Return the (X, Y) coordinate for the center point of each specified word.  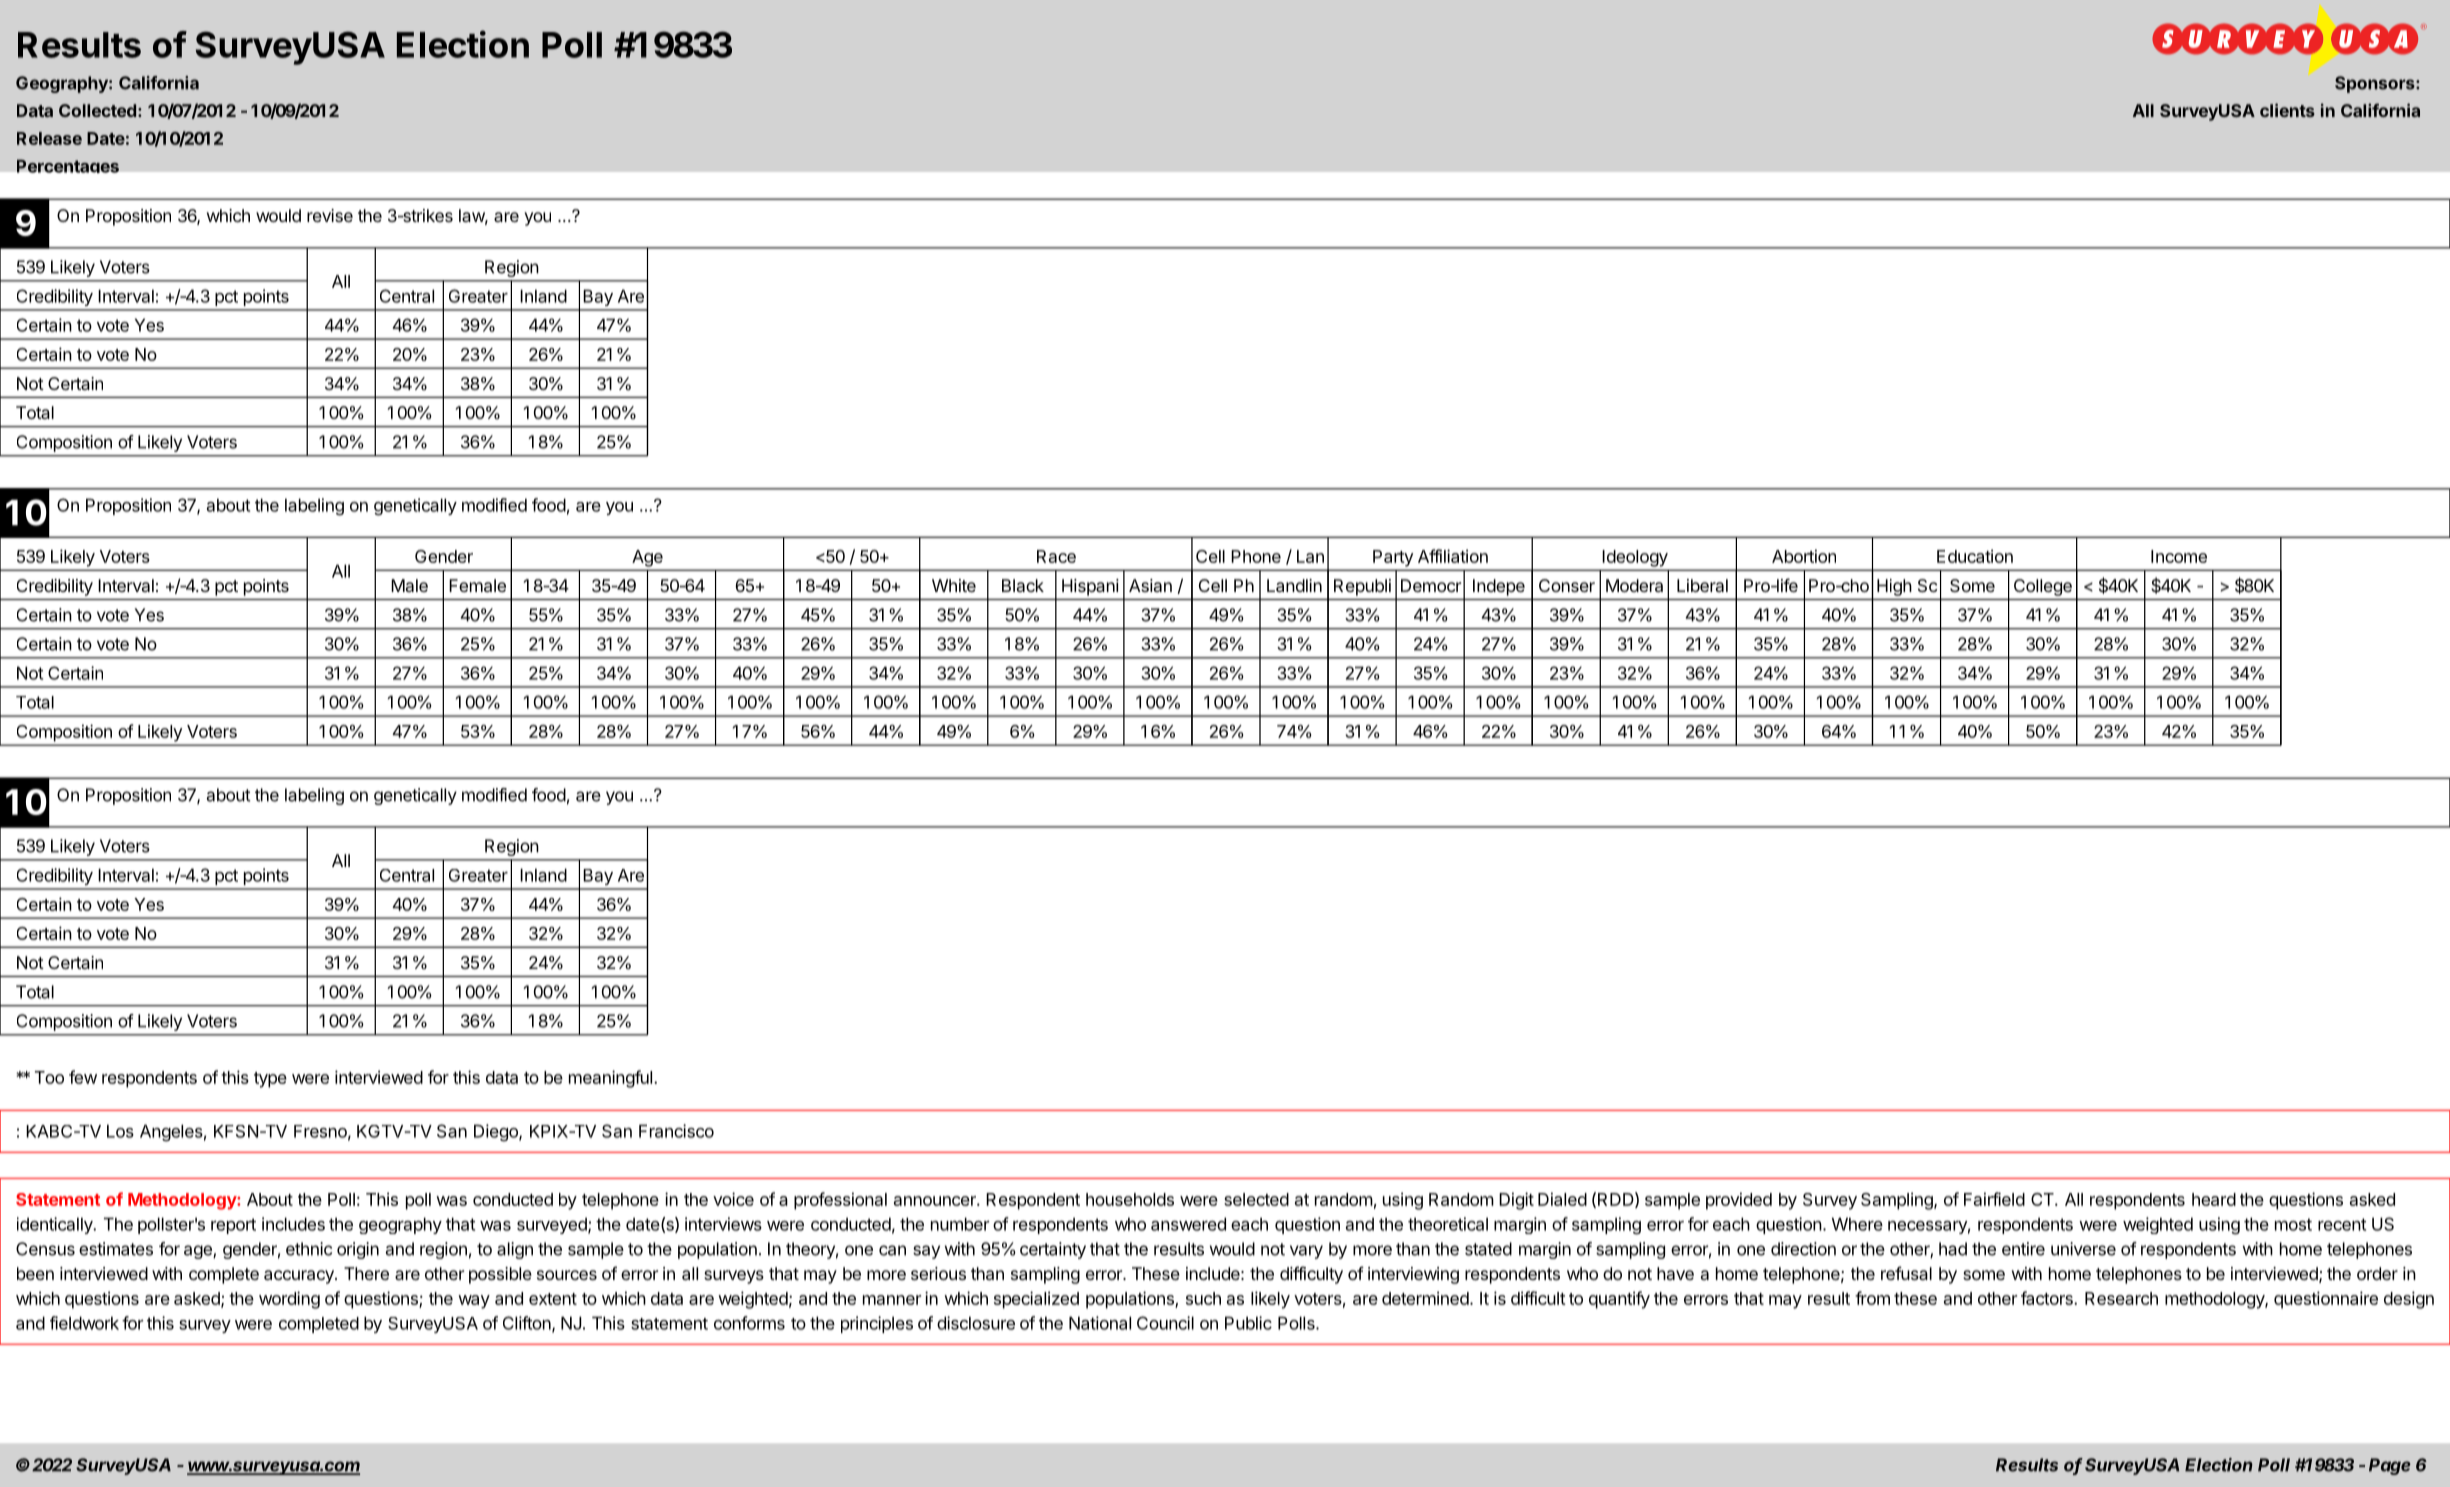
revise (330, 215)
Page (2390, 1466)
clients (2287, 110)
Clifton (528, 1324)
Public (1248, 1323)
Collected (97, 110)
